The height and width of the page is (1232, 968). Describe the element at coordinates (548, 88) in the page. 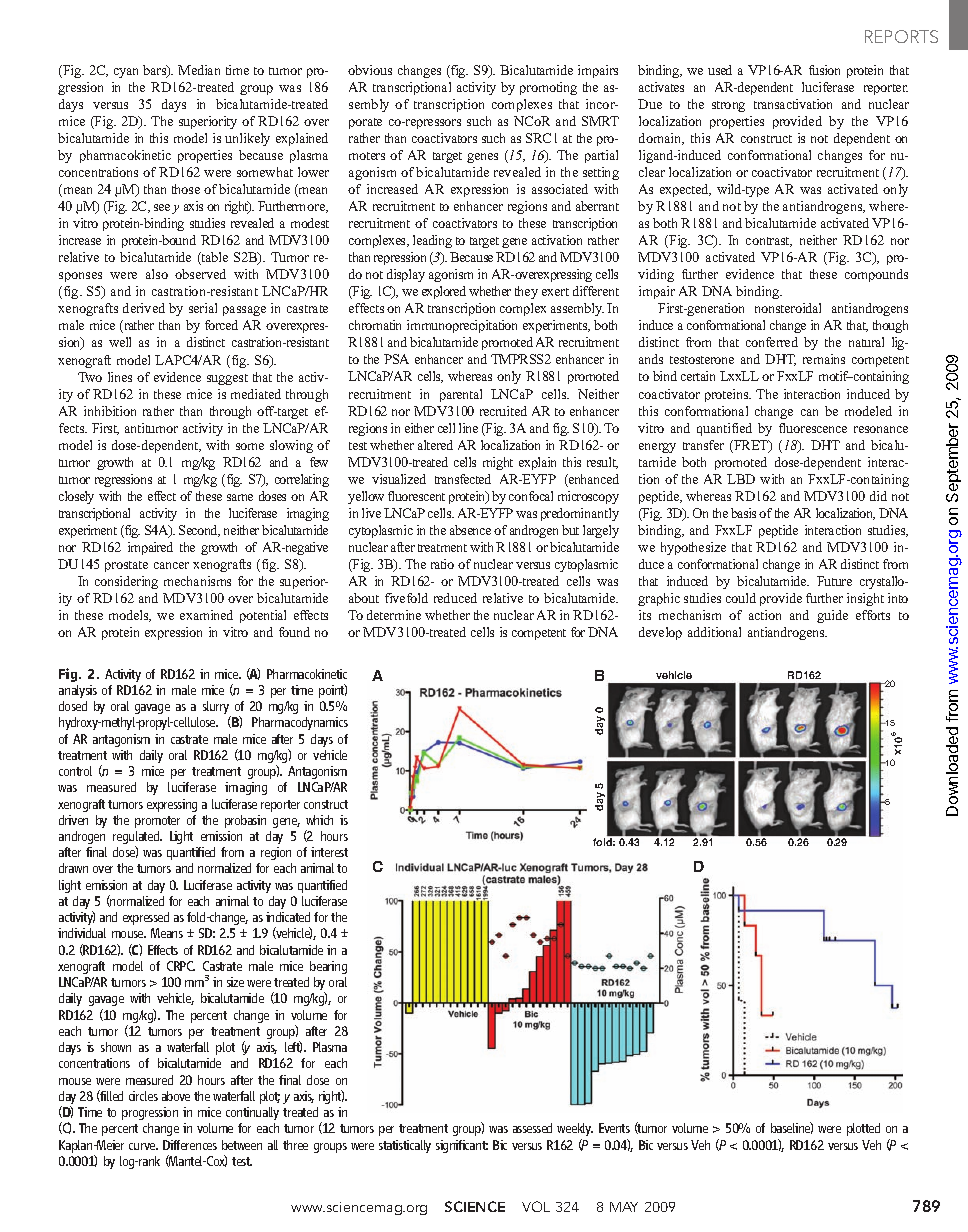

I see `promoting` at that location.
